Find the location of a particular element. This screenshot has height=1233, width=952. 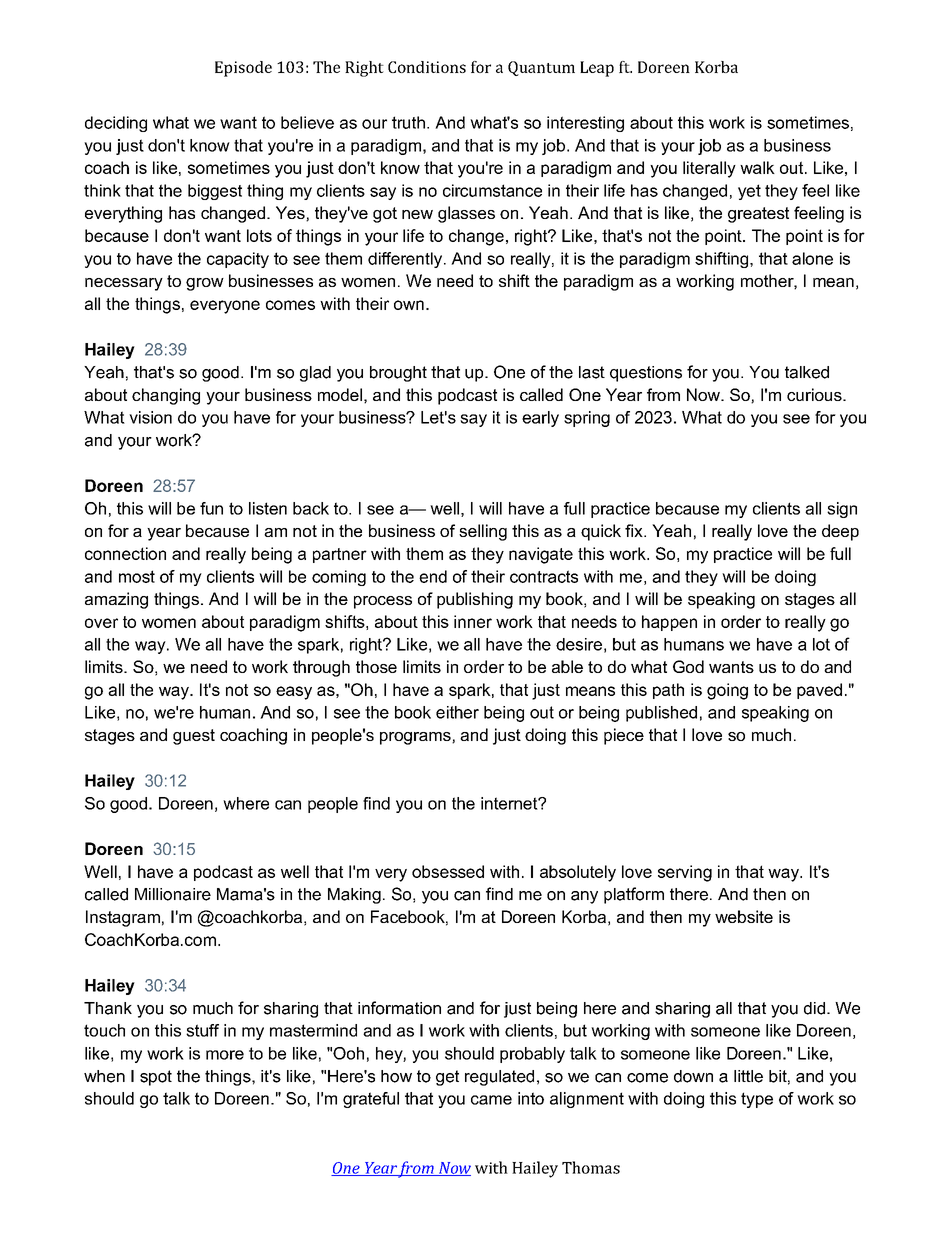

website is located at coordinates (744, 916).
